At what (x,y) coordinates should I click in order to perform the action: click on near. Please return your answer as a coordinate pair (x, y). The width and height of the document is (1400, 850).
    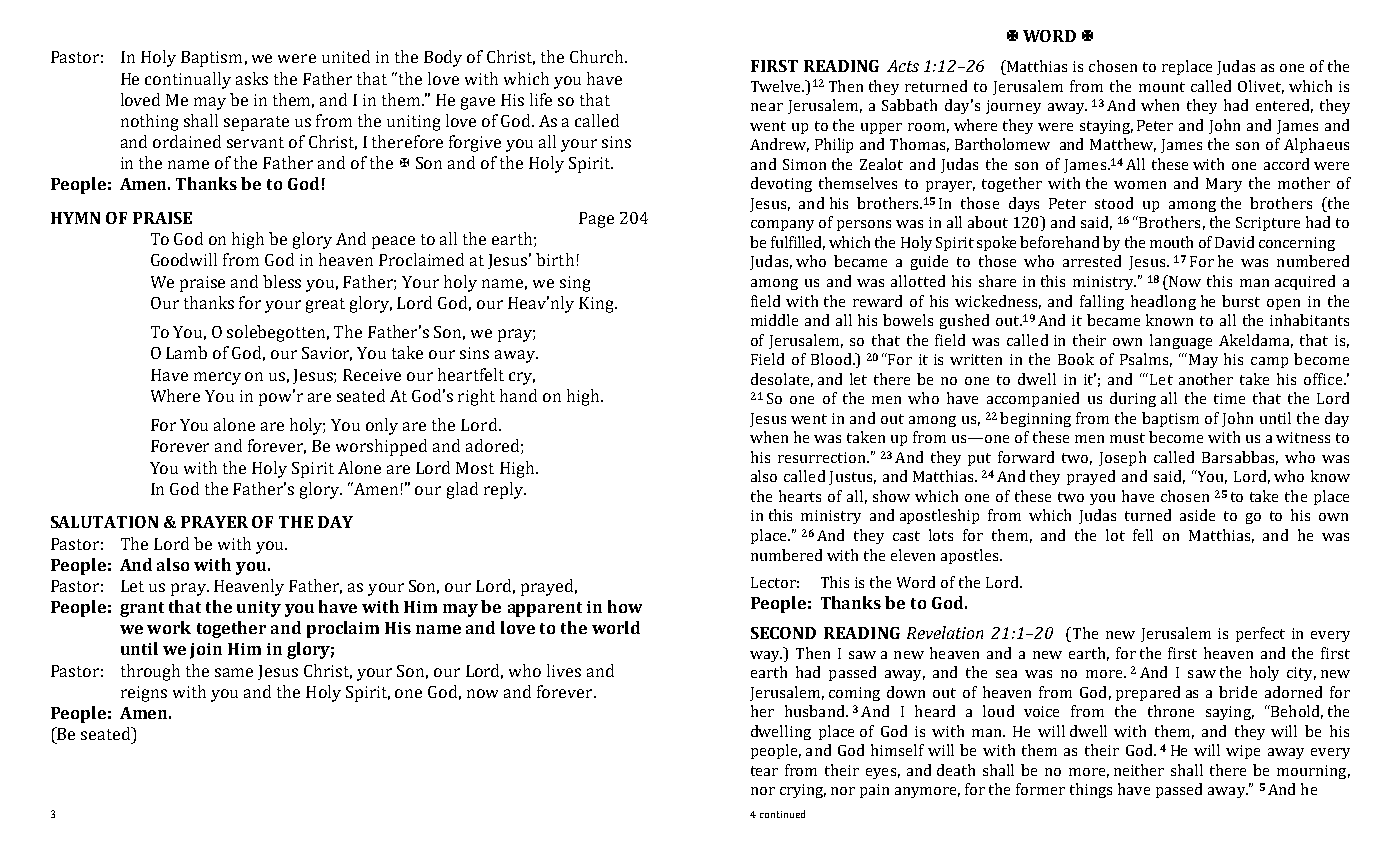
    Looking at the image, I should click on (767, 107).
